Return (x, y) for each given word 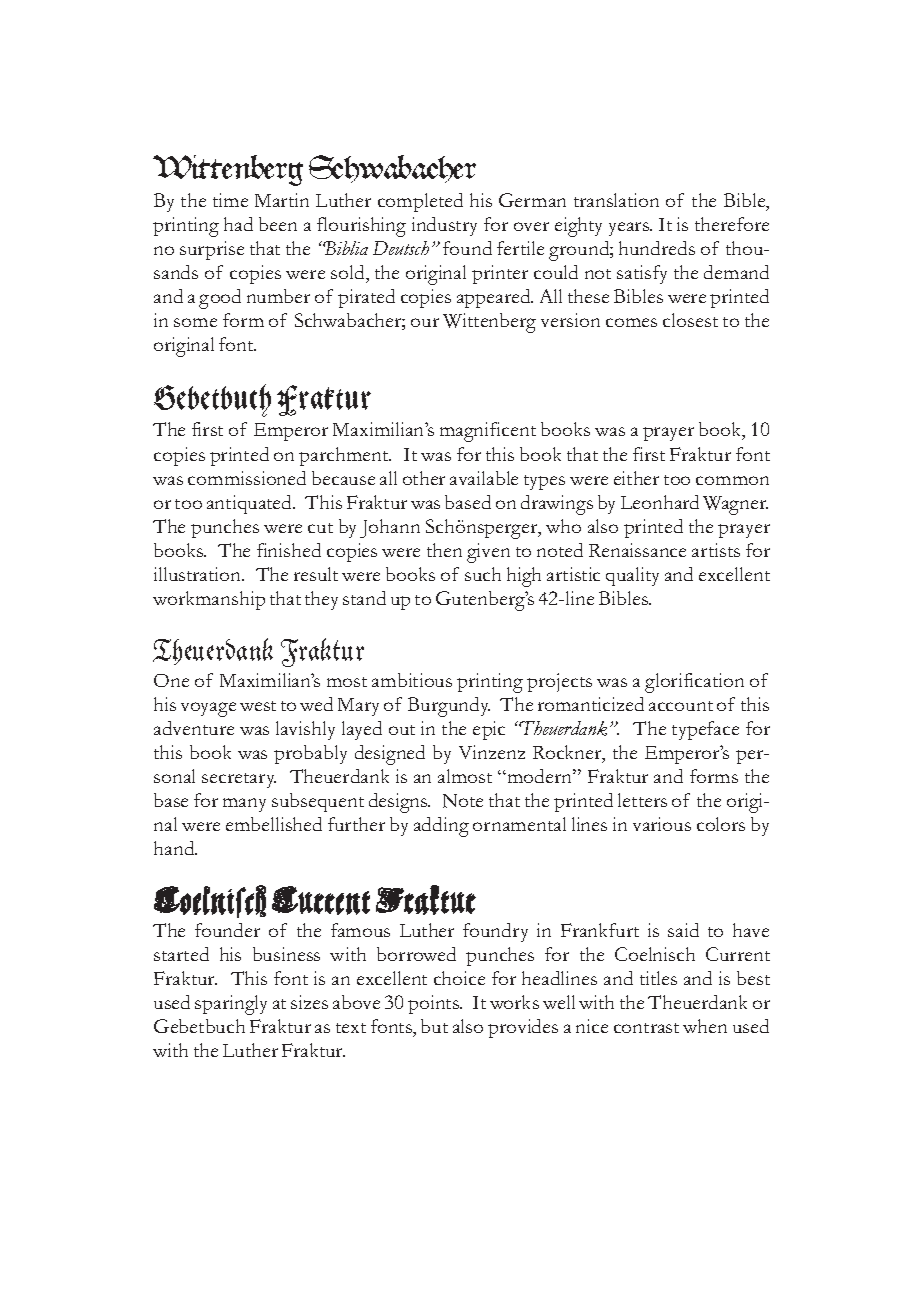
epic (489, 730)
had (238, 224)
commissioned (247, 478)
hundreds (657, 248)
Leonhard (660, 502)
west (258, 706)
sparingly (231, 1005)
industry (444, 226)
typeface (705, 730)
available (484, 478)
